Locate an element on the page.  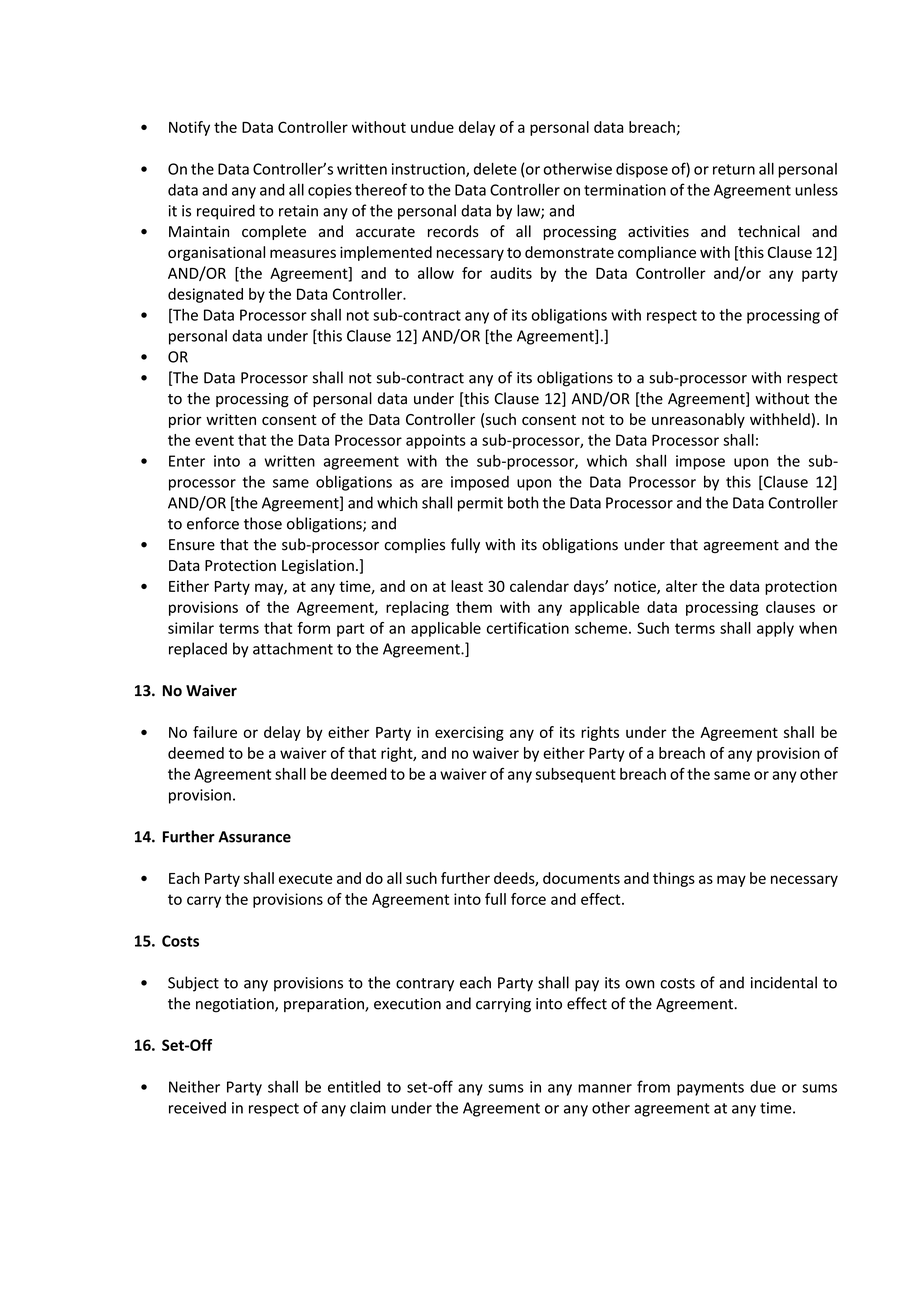
exercising is located at coordinates (469, 733).
